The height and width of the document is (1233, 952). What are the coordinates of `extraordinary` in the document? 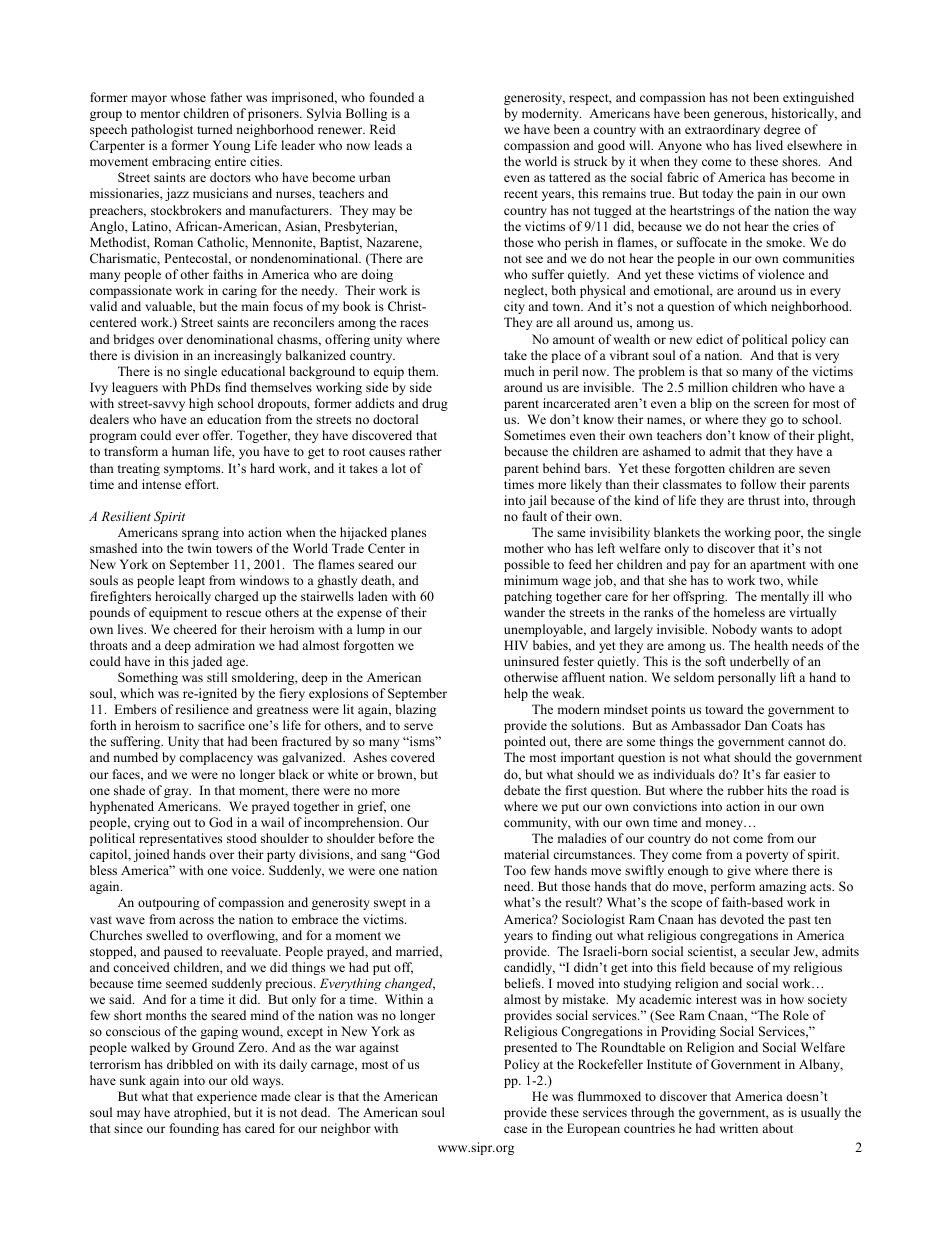 It's located at (722, 130).
